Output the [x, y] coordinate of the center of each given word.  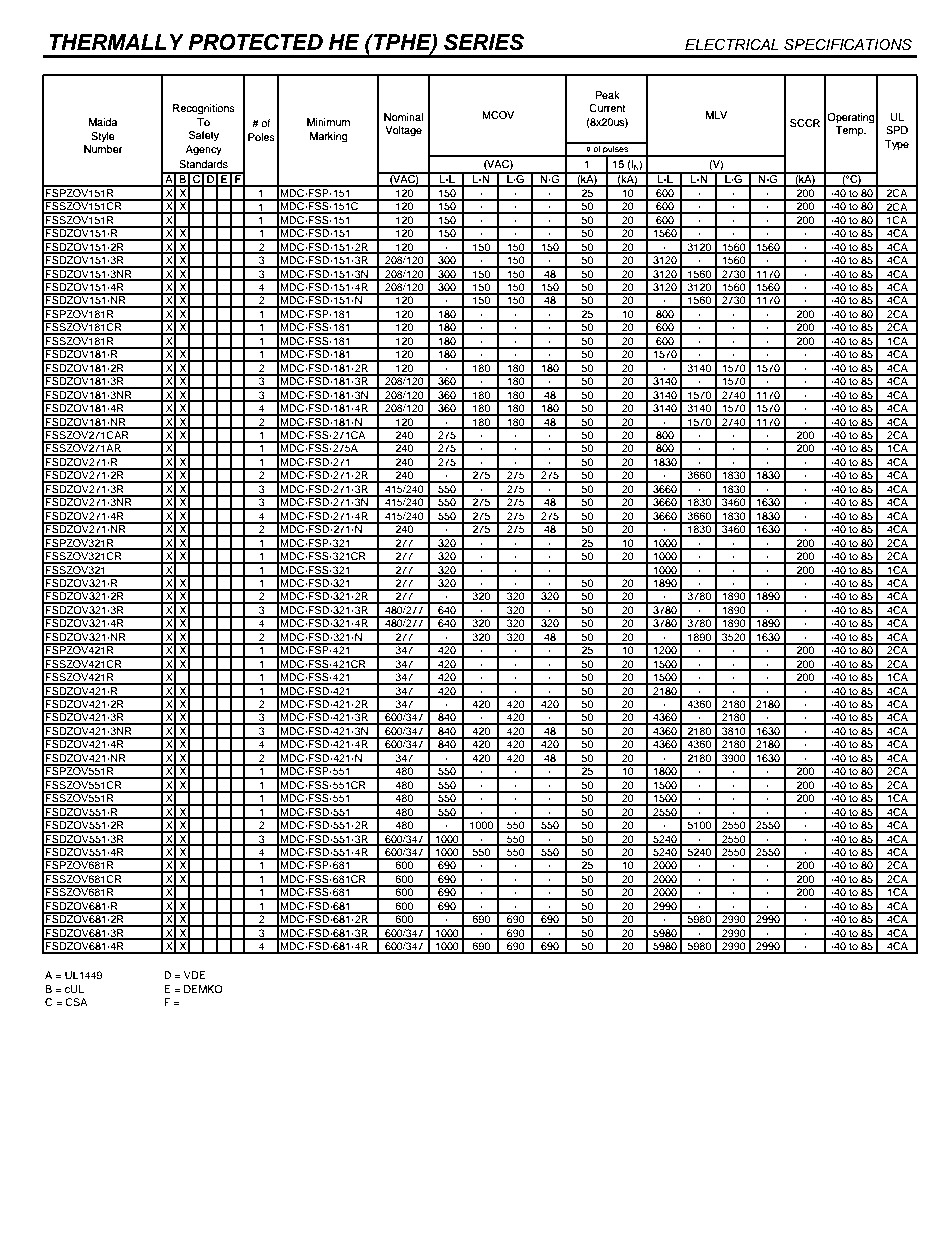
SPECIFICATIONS [848, 44]
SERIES [484, 42]
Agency [204, 150]
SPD [897, 130]
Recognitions [204, 109]
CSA [76, 1002]
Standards [203, 164]
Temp [851, 131]
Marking [328, 137]
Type [897, 145]
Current [607, 108]
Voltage [403, 131]
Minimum [328, 122]
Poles [261, 137]
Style [103, 137]
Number [103, 149]
